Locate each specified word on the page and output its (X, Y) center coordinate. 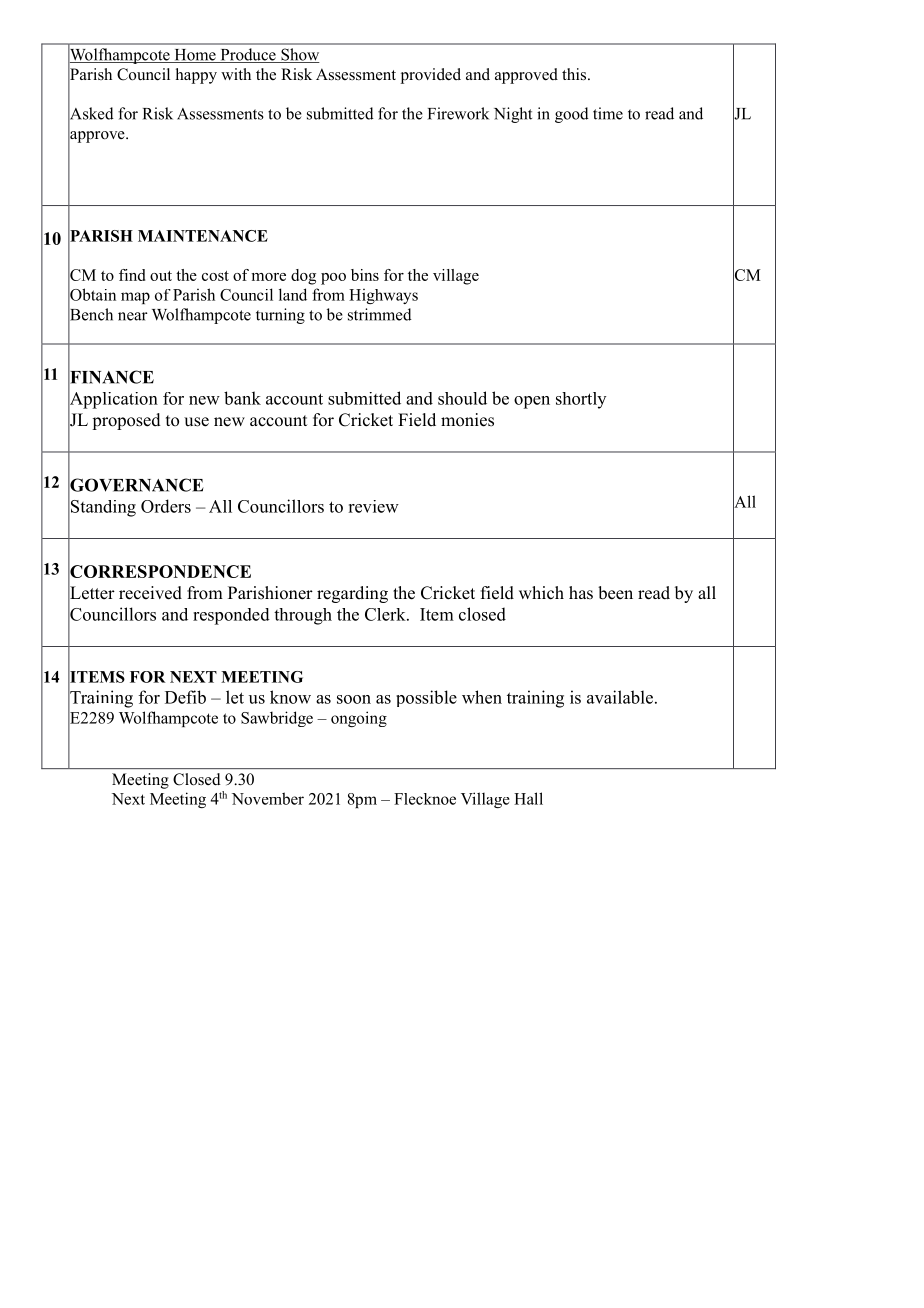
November (268, 798)
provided (431, 76)
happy (196, 76)
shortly (581, 400)
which (541, 593)
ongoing (359, 719)
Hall (528, 798)
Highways (383, 296)
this (575, 74)
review (373, 506)
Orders (166, 506)
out (161, 276)
